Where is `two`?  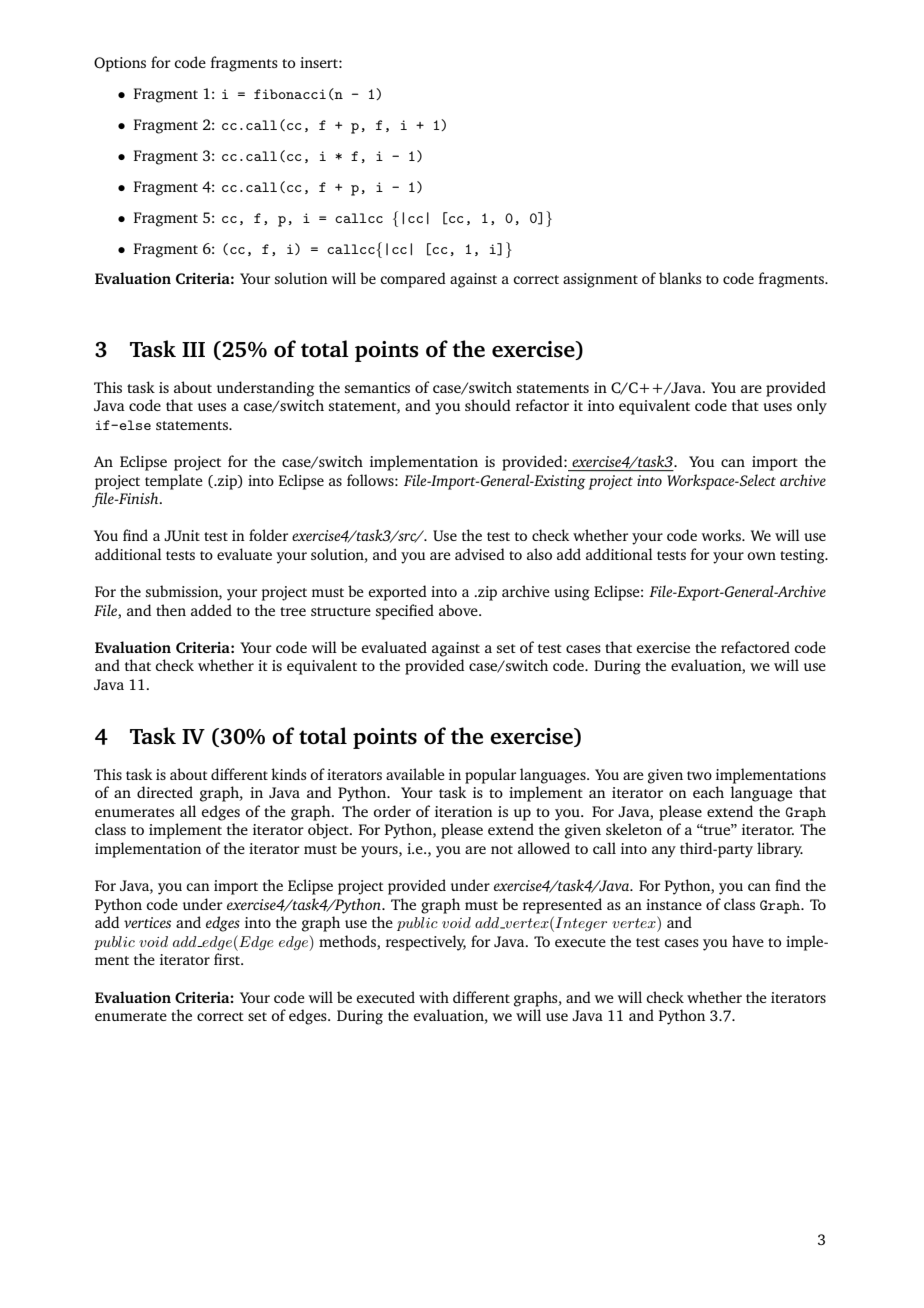
two is located at coordinates (699, 775).
